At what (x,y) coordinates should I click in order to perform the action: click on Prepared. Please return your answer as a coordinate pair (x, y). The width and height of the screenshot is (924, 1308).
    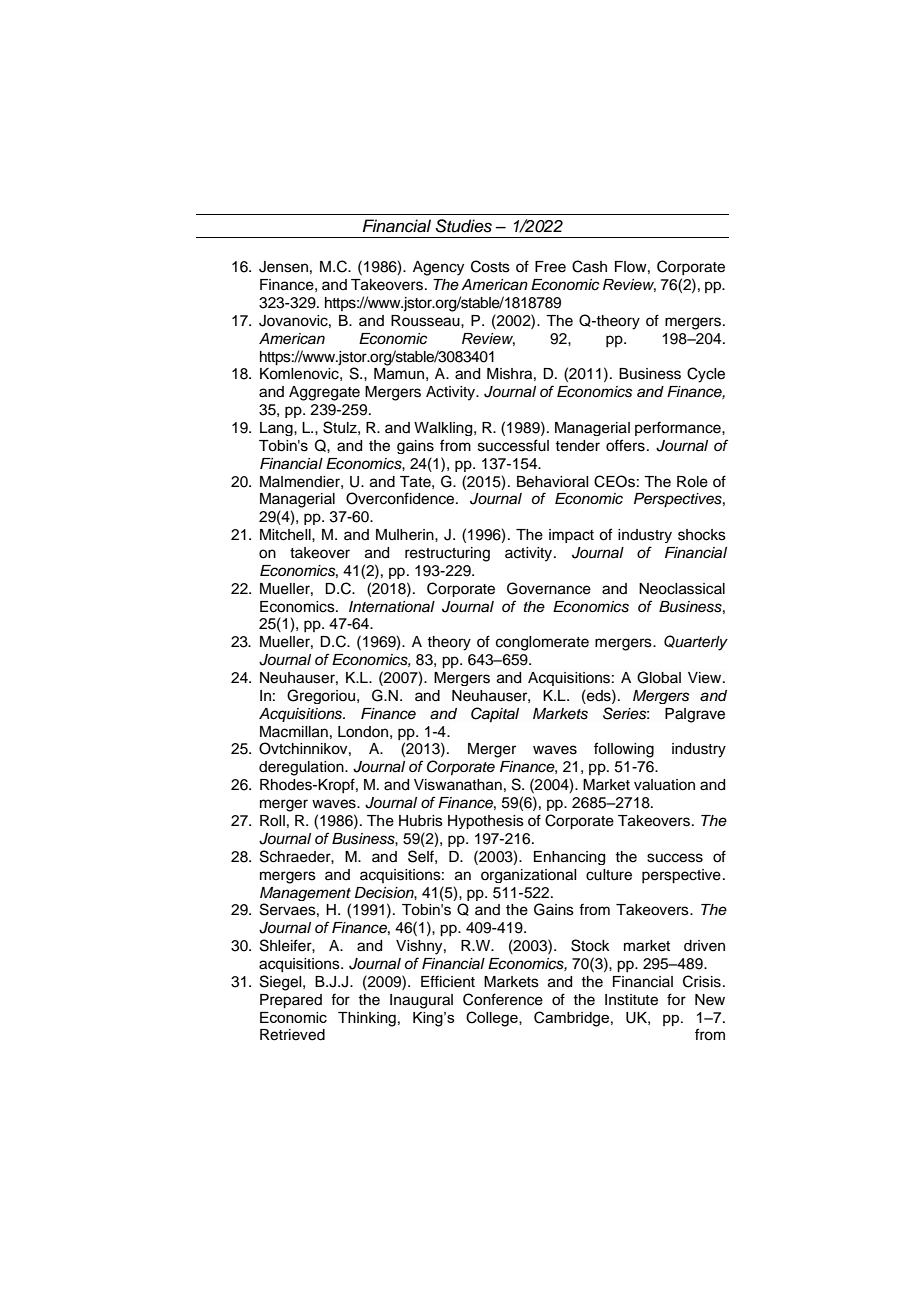
    Looking at the image, I should click on (291, 1001).
